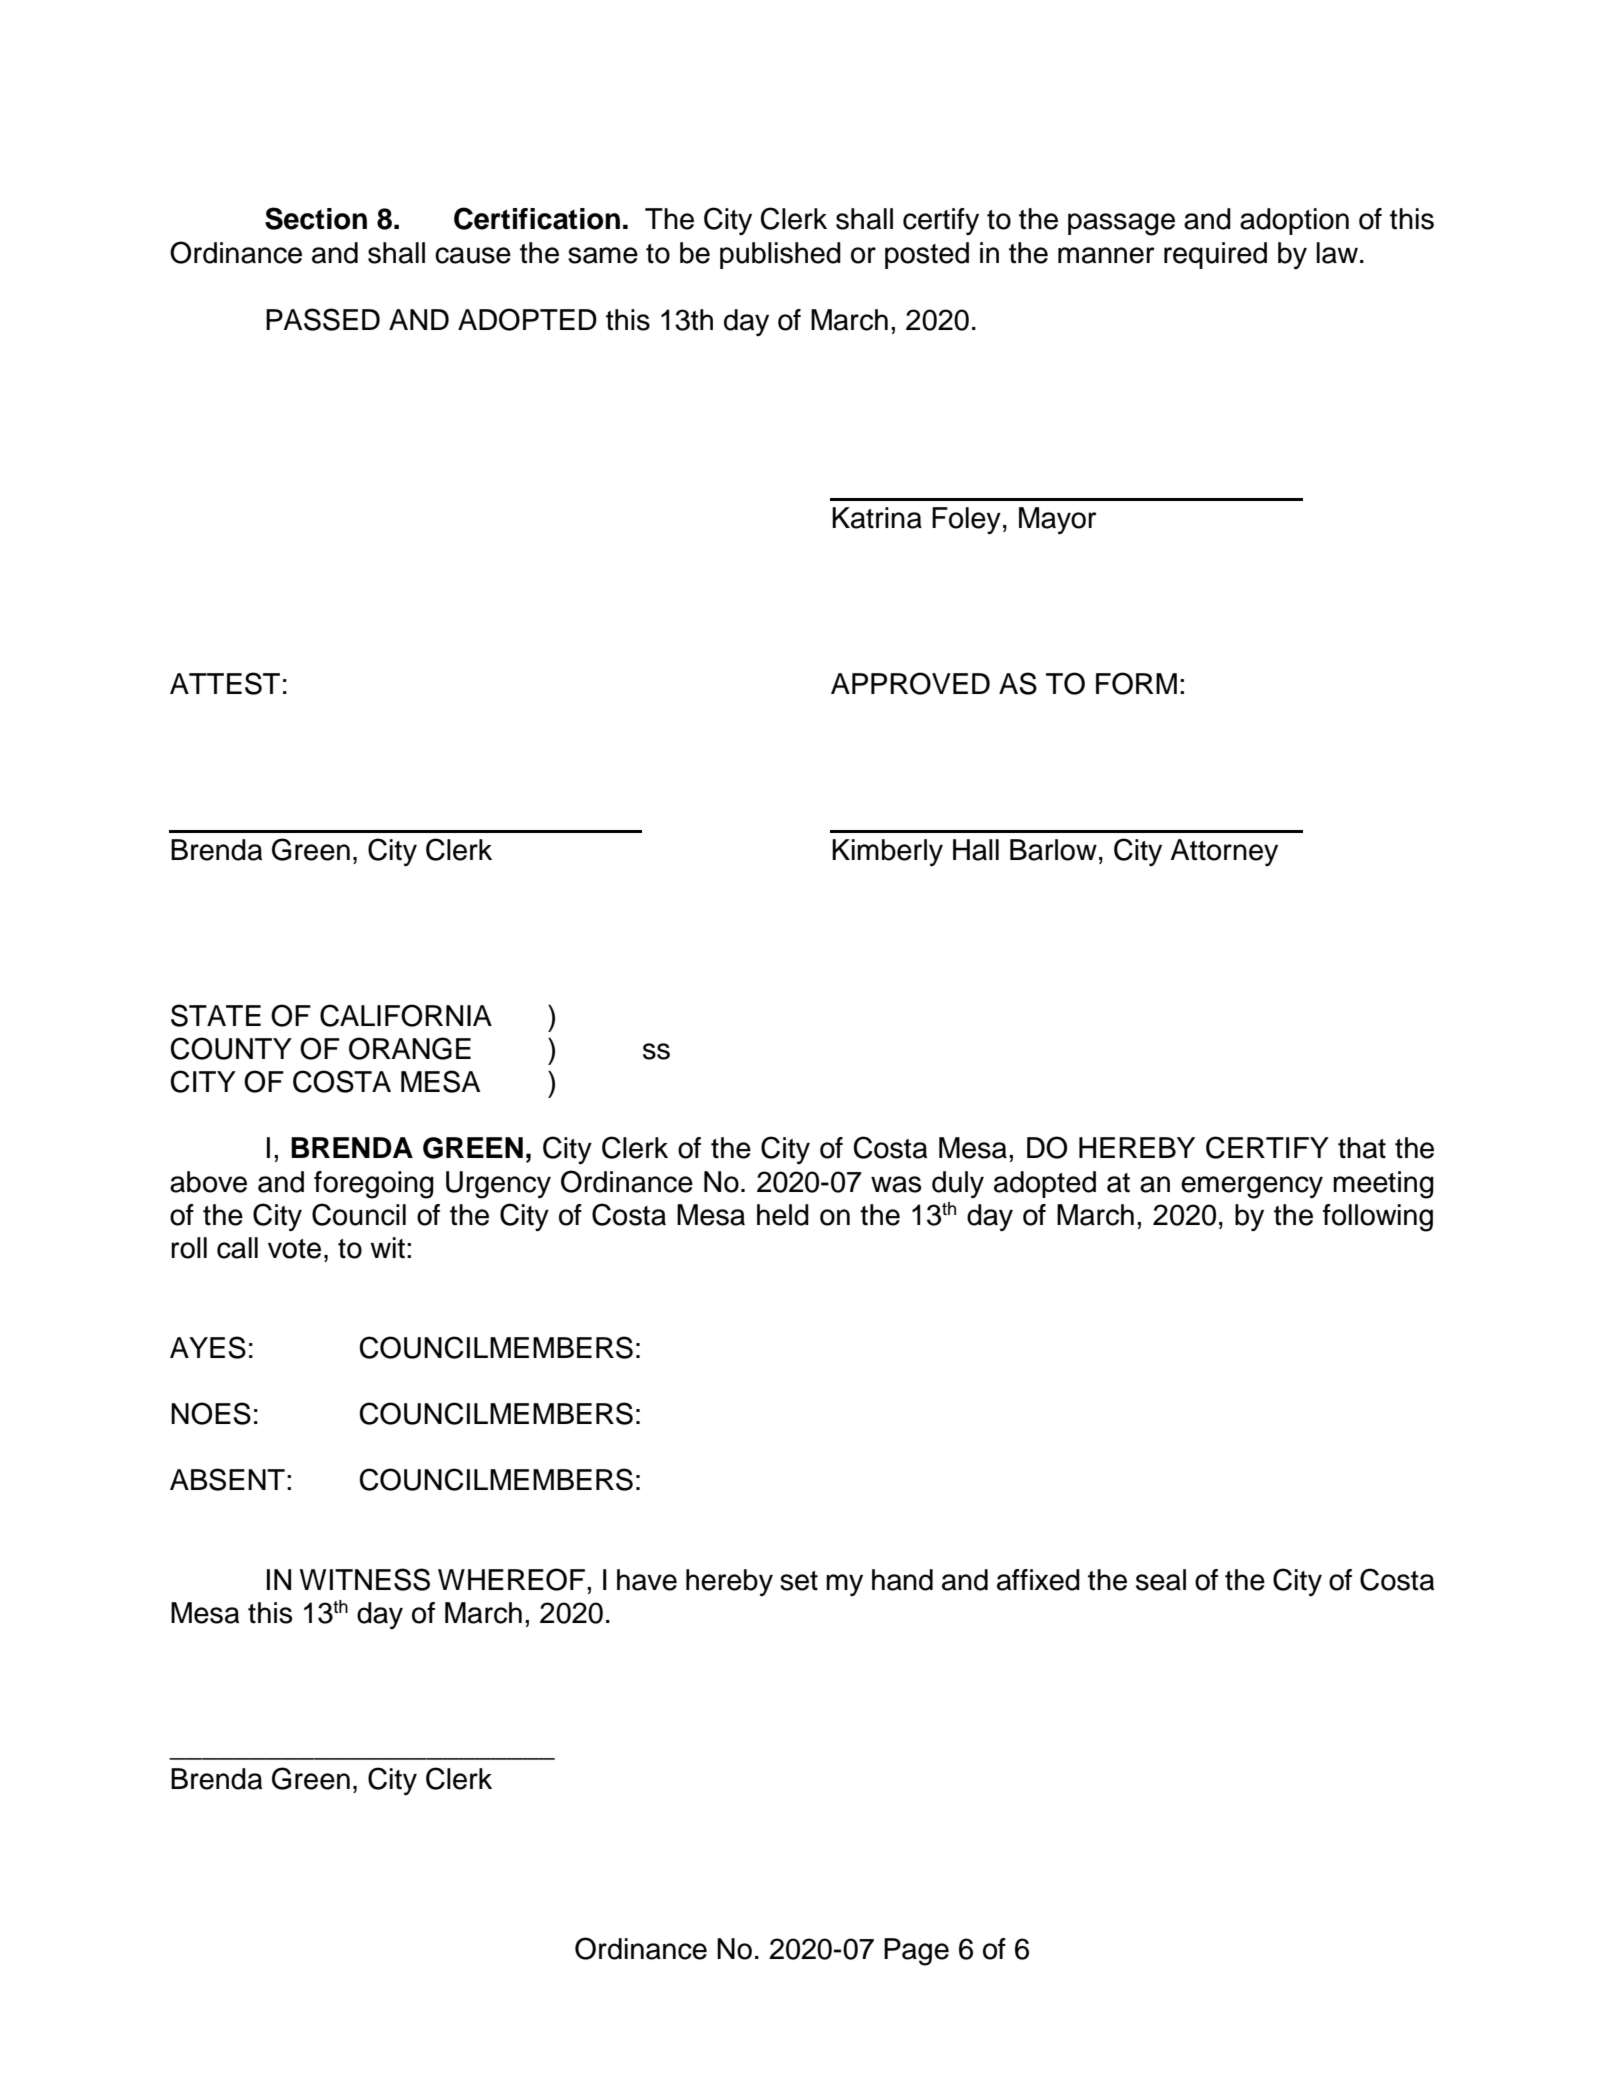 The image size is (1605, 2077). Describe the element at coordinates (896, 1184) in the screenshot. I see `was` at that location.
